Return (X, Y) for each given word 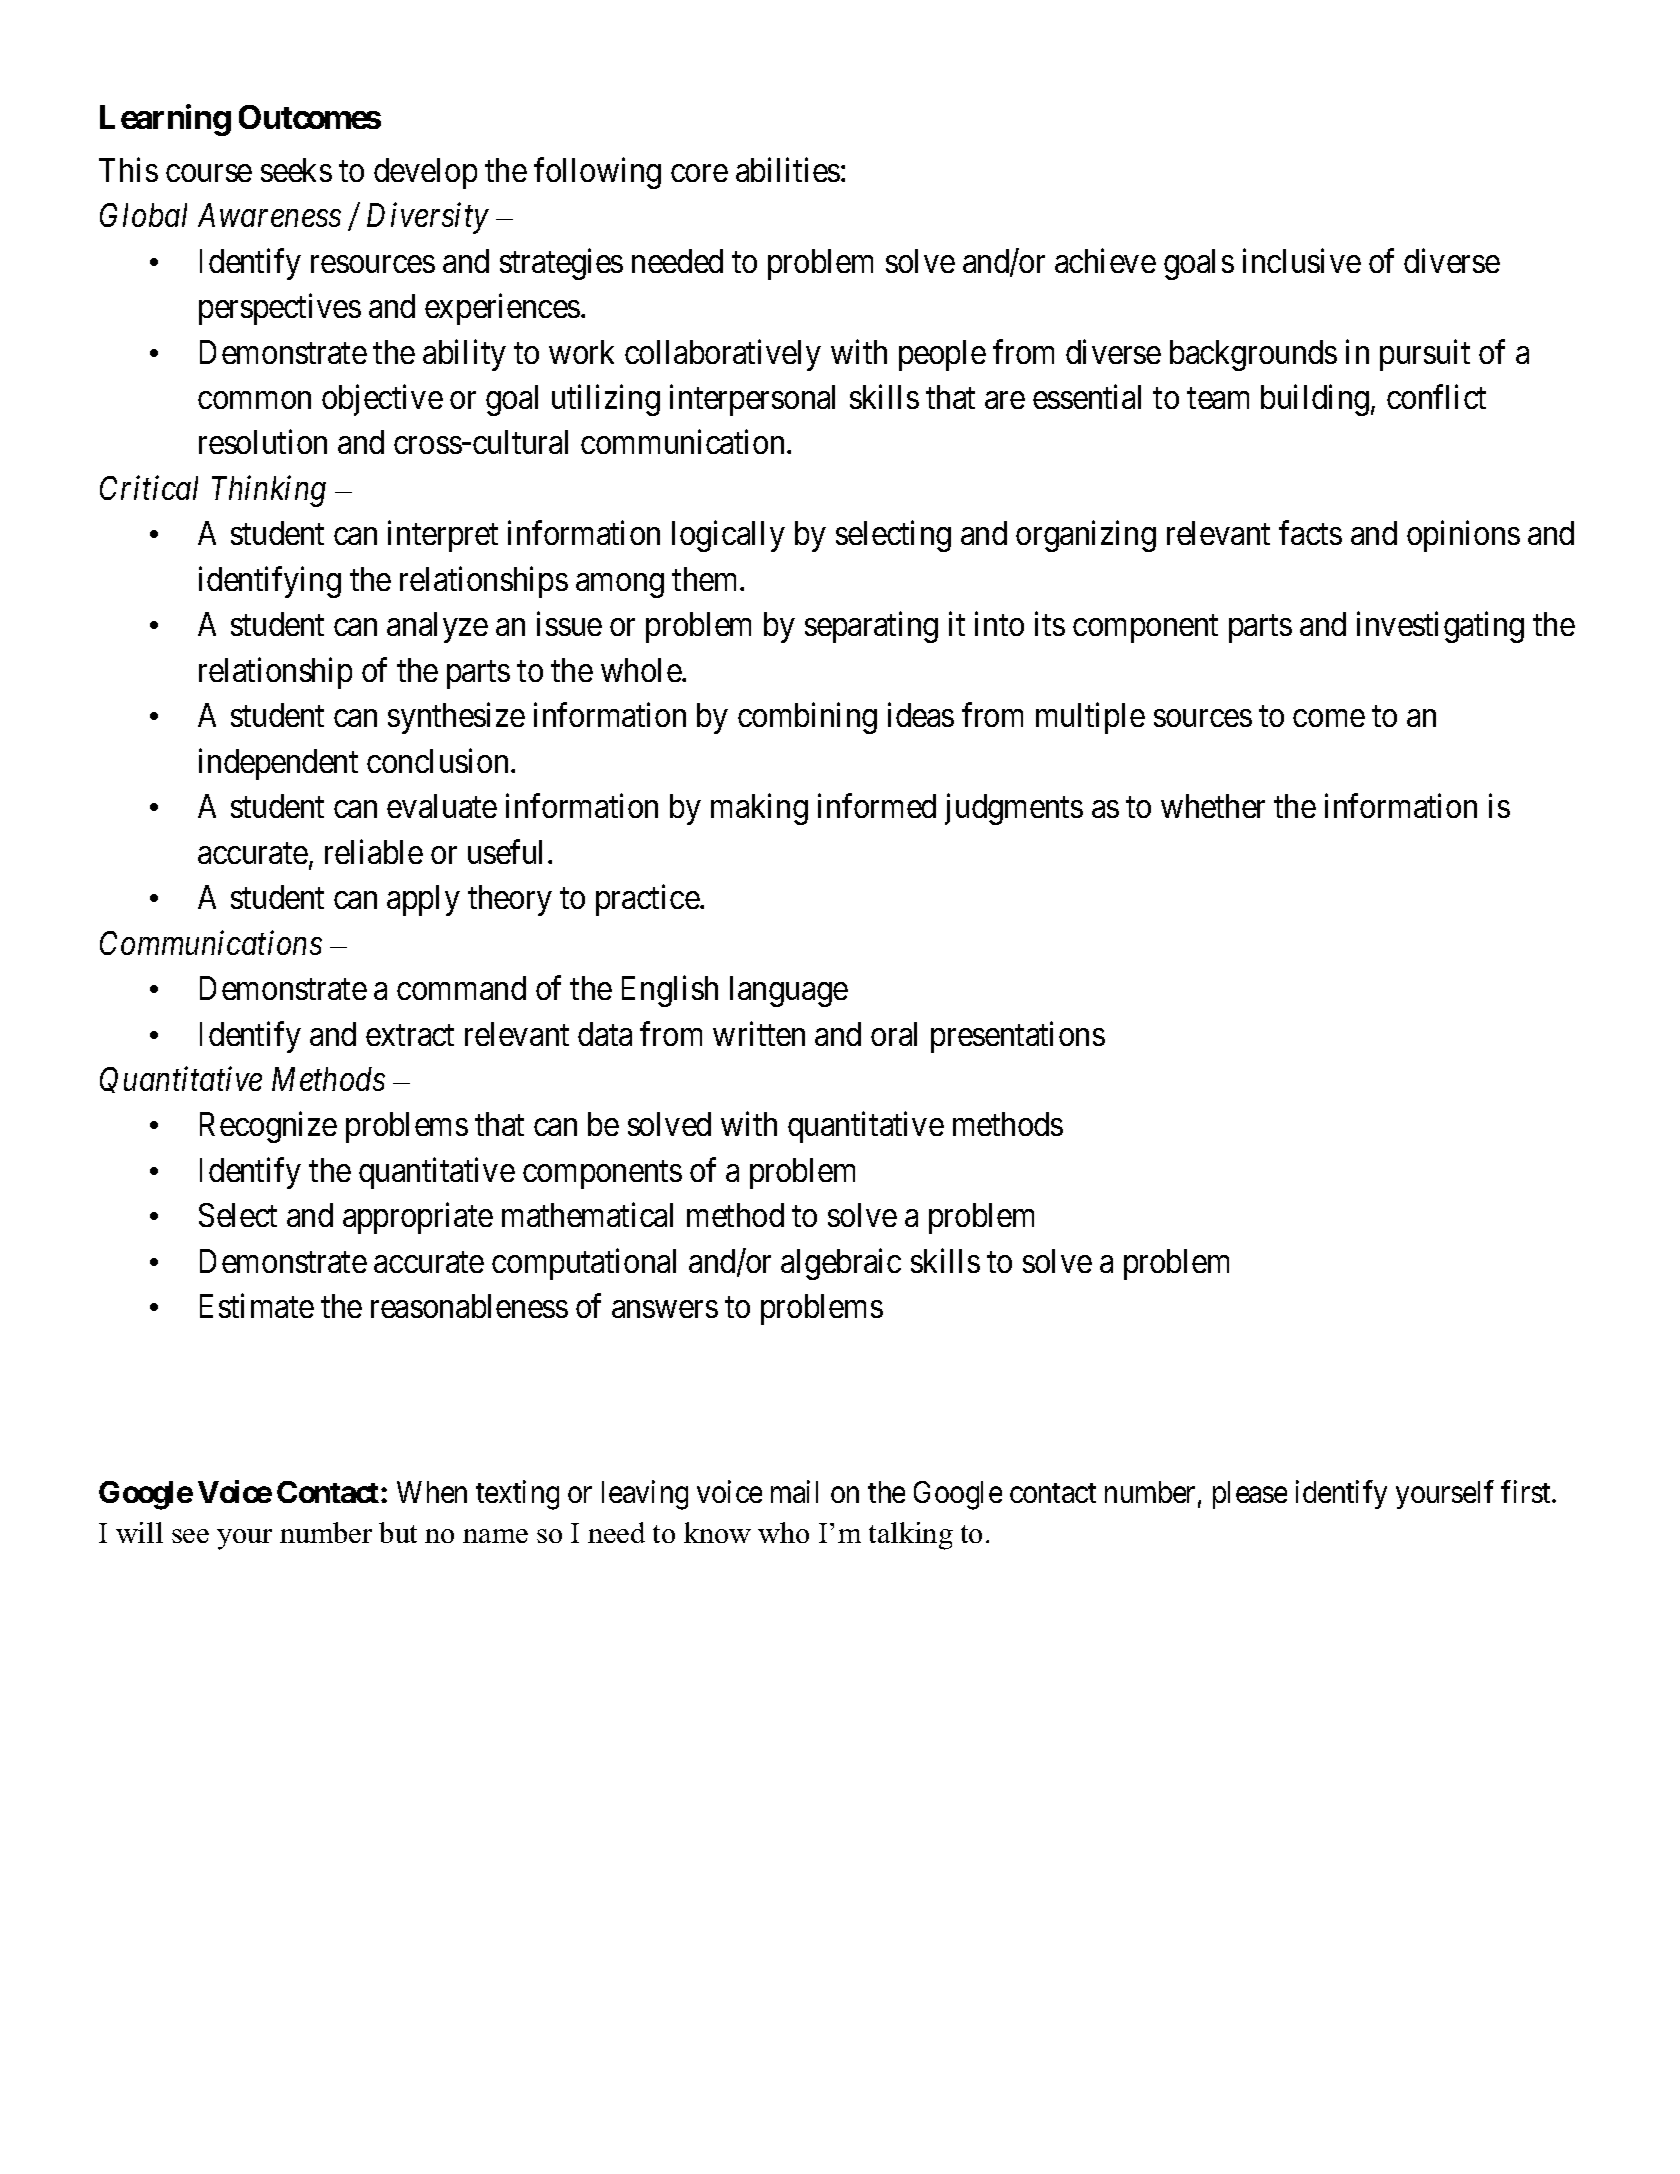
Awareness (269, 215)
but (398, 1532)
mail (794, 1492)
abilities (788, 169)
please (1250, 1495)
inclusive (1302, 260)
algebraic (841, 1264)
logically (728, 536)
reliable (374, 851)
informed (877, 806)
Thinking (269, 491)
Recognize (268, 1127)
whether (1213, 806)
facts (1310, 533)
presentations (1018, 1037)
